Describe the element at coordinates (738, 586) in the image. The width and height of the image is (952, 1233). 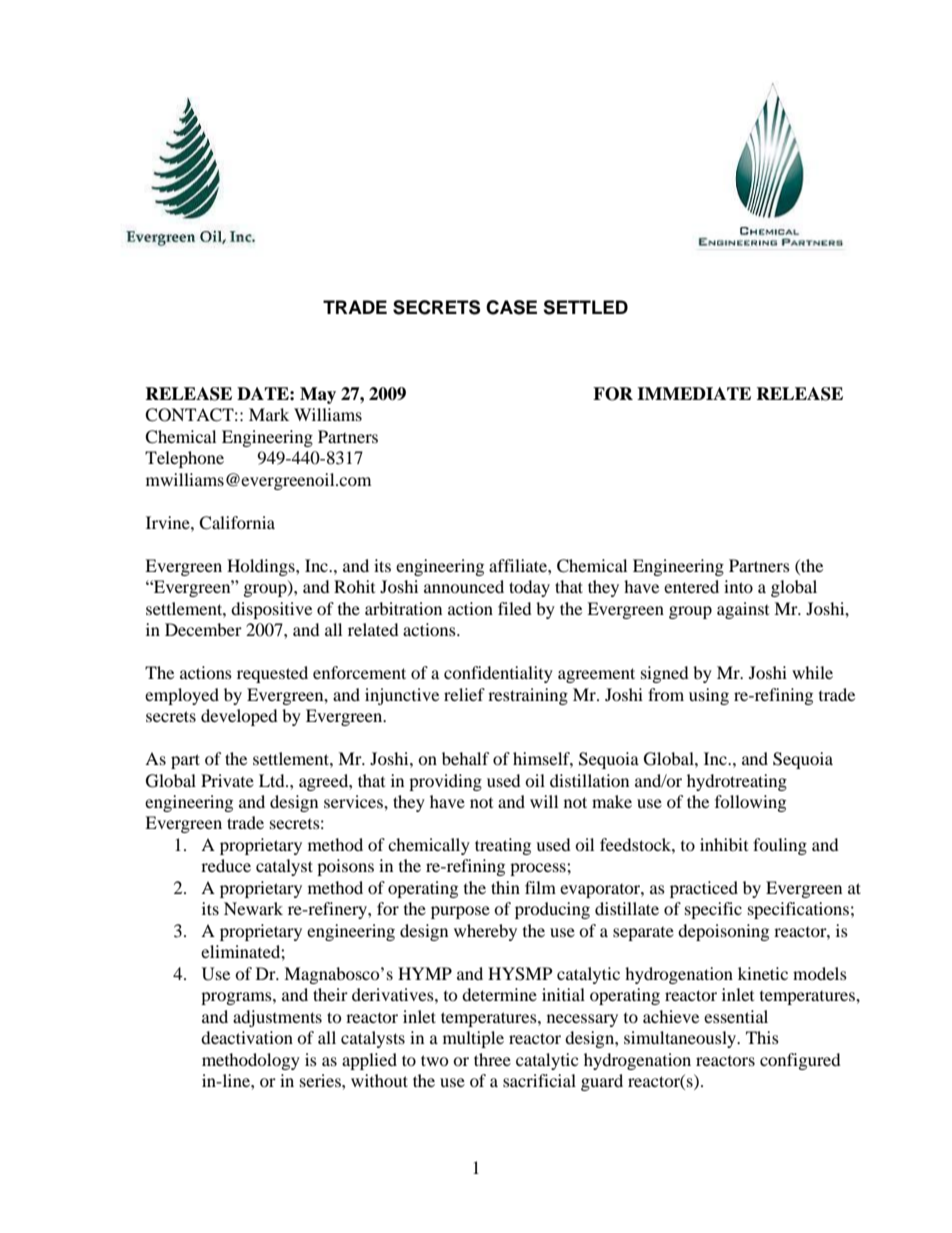
I see `into` at that location.
